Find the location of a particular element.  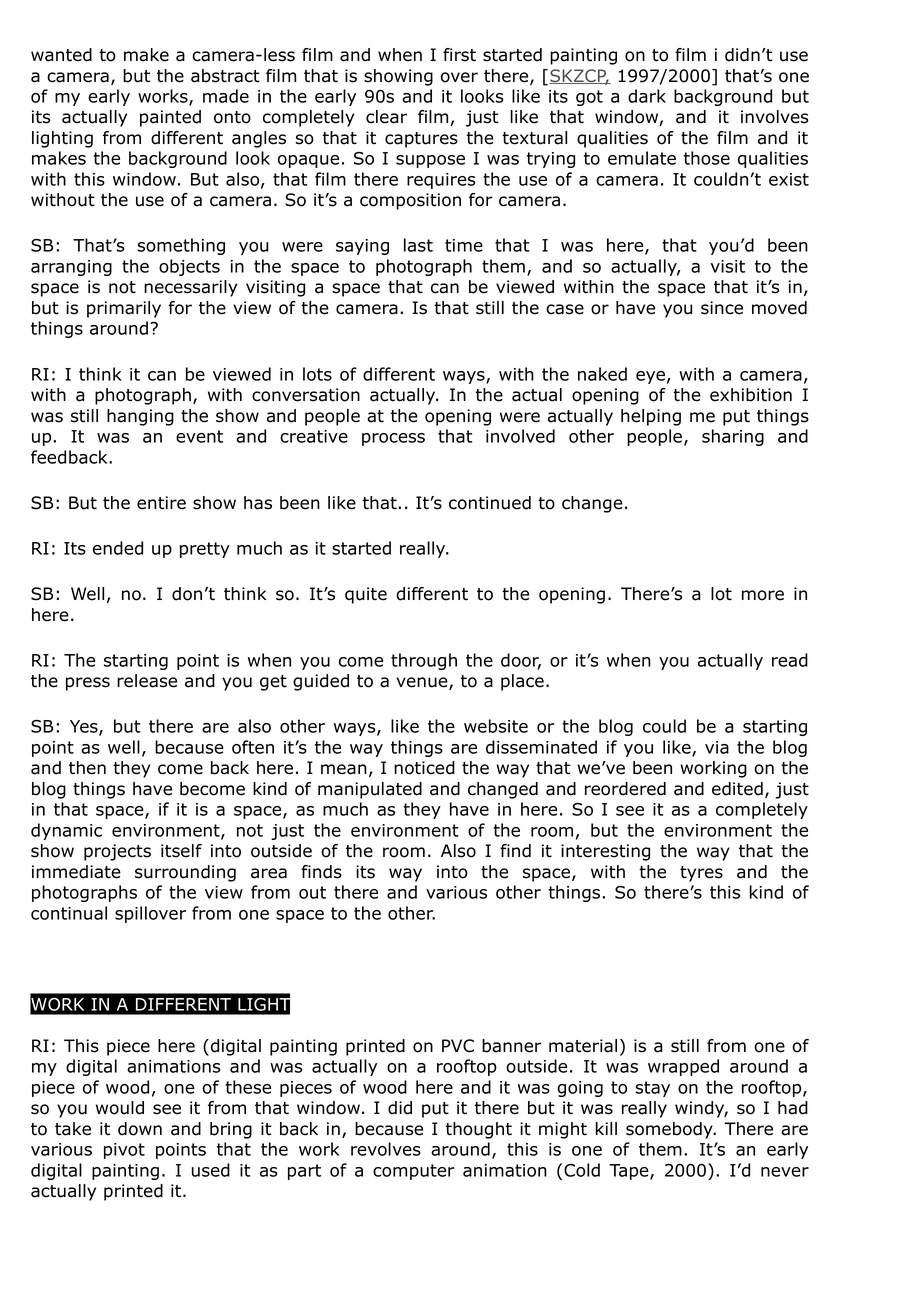

dark is located at coordinates (647, 96).
